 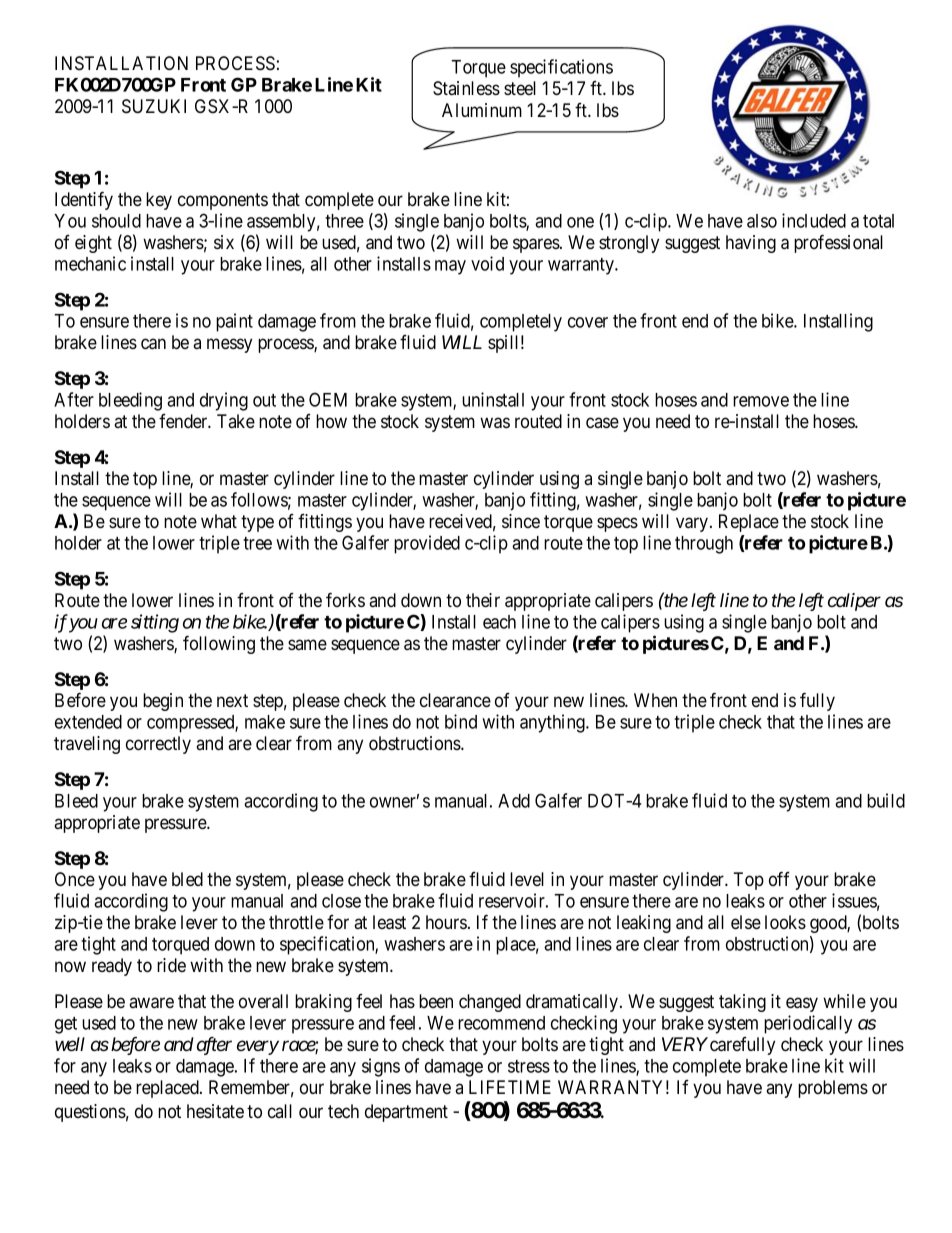 What do you see at coordinates (483, 600) in the document?
I see `their` at bounding box center [483, 600].
